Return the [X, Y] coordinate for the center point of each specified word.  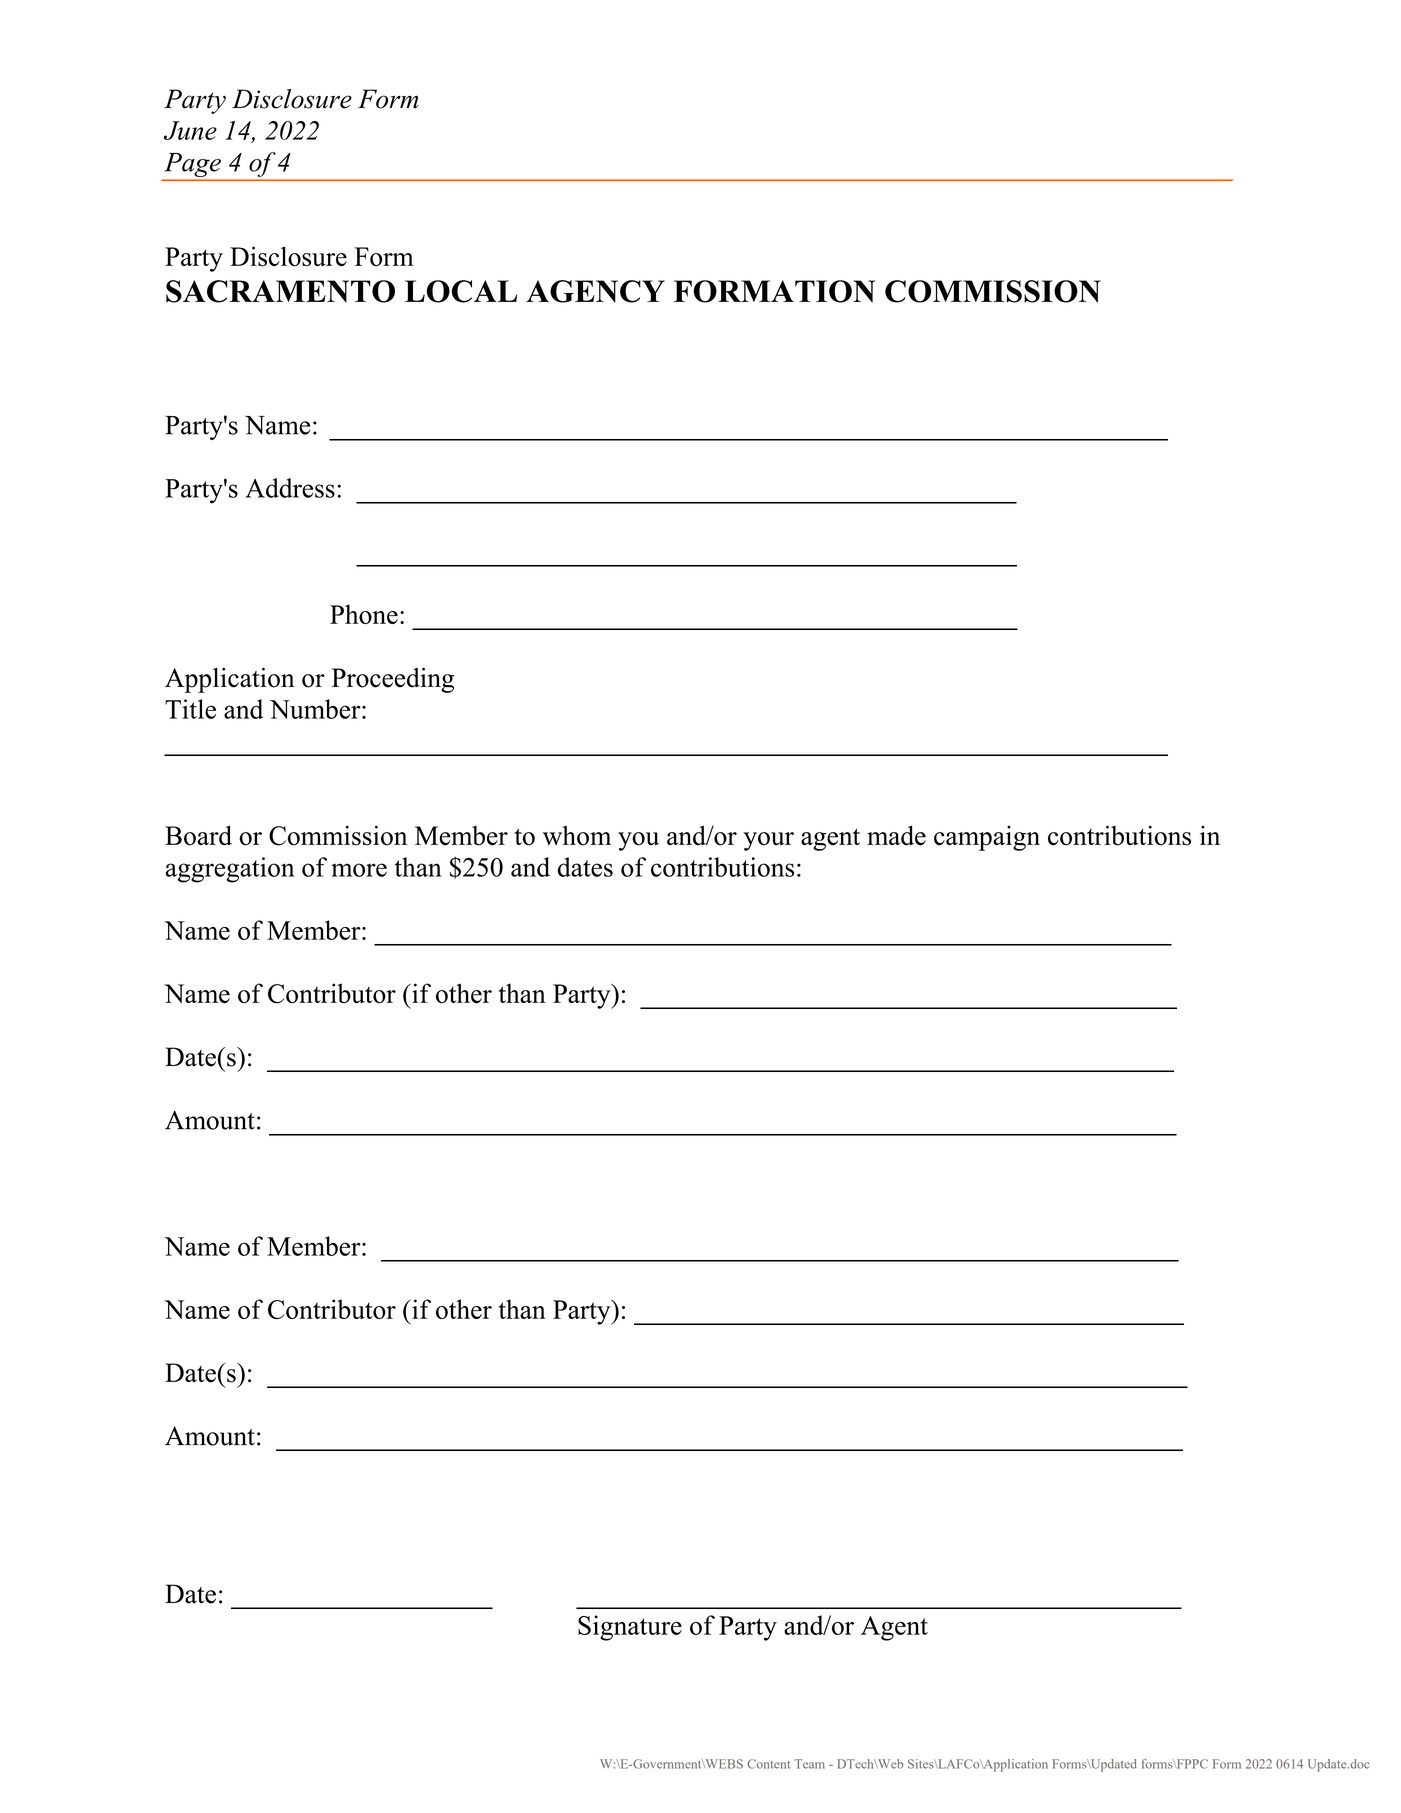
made [896, 835]
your [768, 841]
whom [577, 835]
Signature [630, 1628]
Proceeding [393, 680]
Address [290, 488]
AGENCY [595, 291]
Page [192, 166]
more [359, 870]
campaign [987, 838]
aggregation [230, 870]
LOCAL [461, 291]
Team [809, 1764]
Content [768, 1764]
